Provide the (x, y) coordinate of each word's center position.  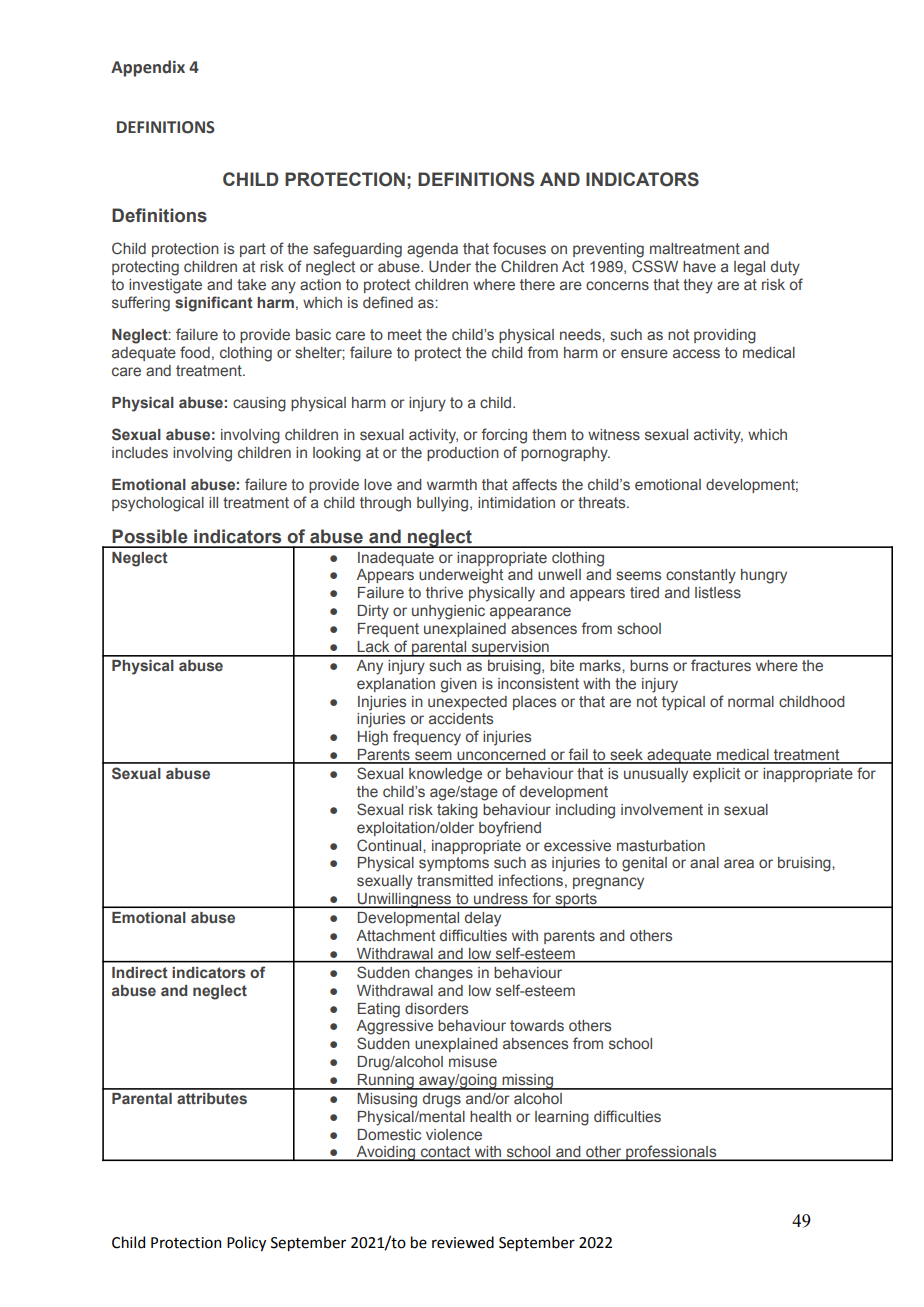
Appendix (148, 68)
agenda (432, 250)
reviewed (463, 1242)
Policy (246, 1243)
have (699, 266)
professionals (671, 1153)
